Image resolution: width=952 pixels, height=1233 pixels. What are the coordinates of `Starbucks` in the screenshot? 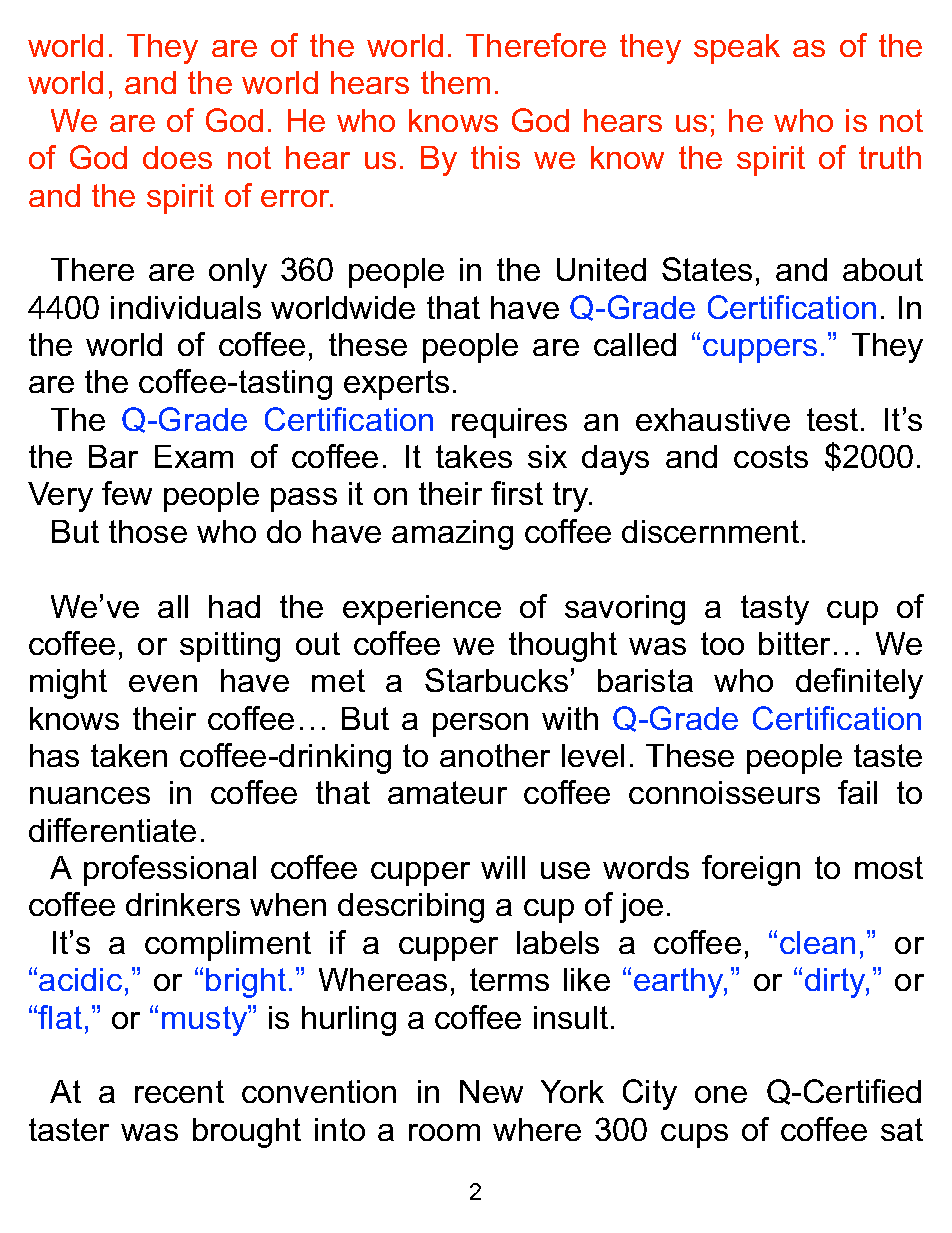 It's located at (496, 680).
